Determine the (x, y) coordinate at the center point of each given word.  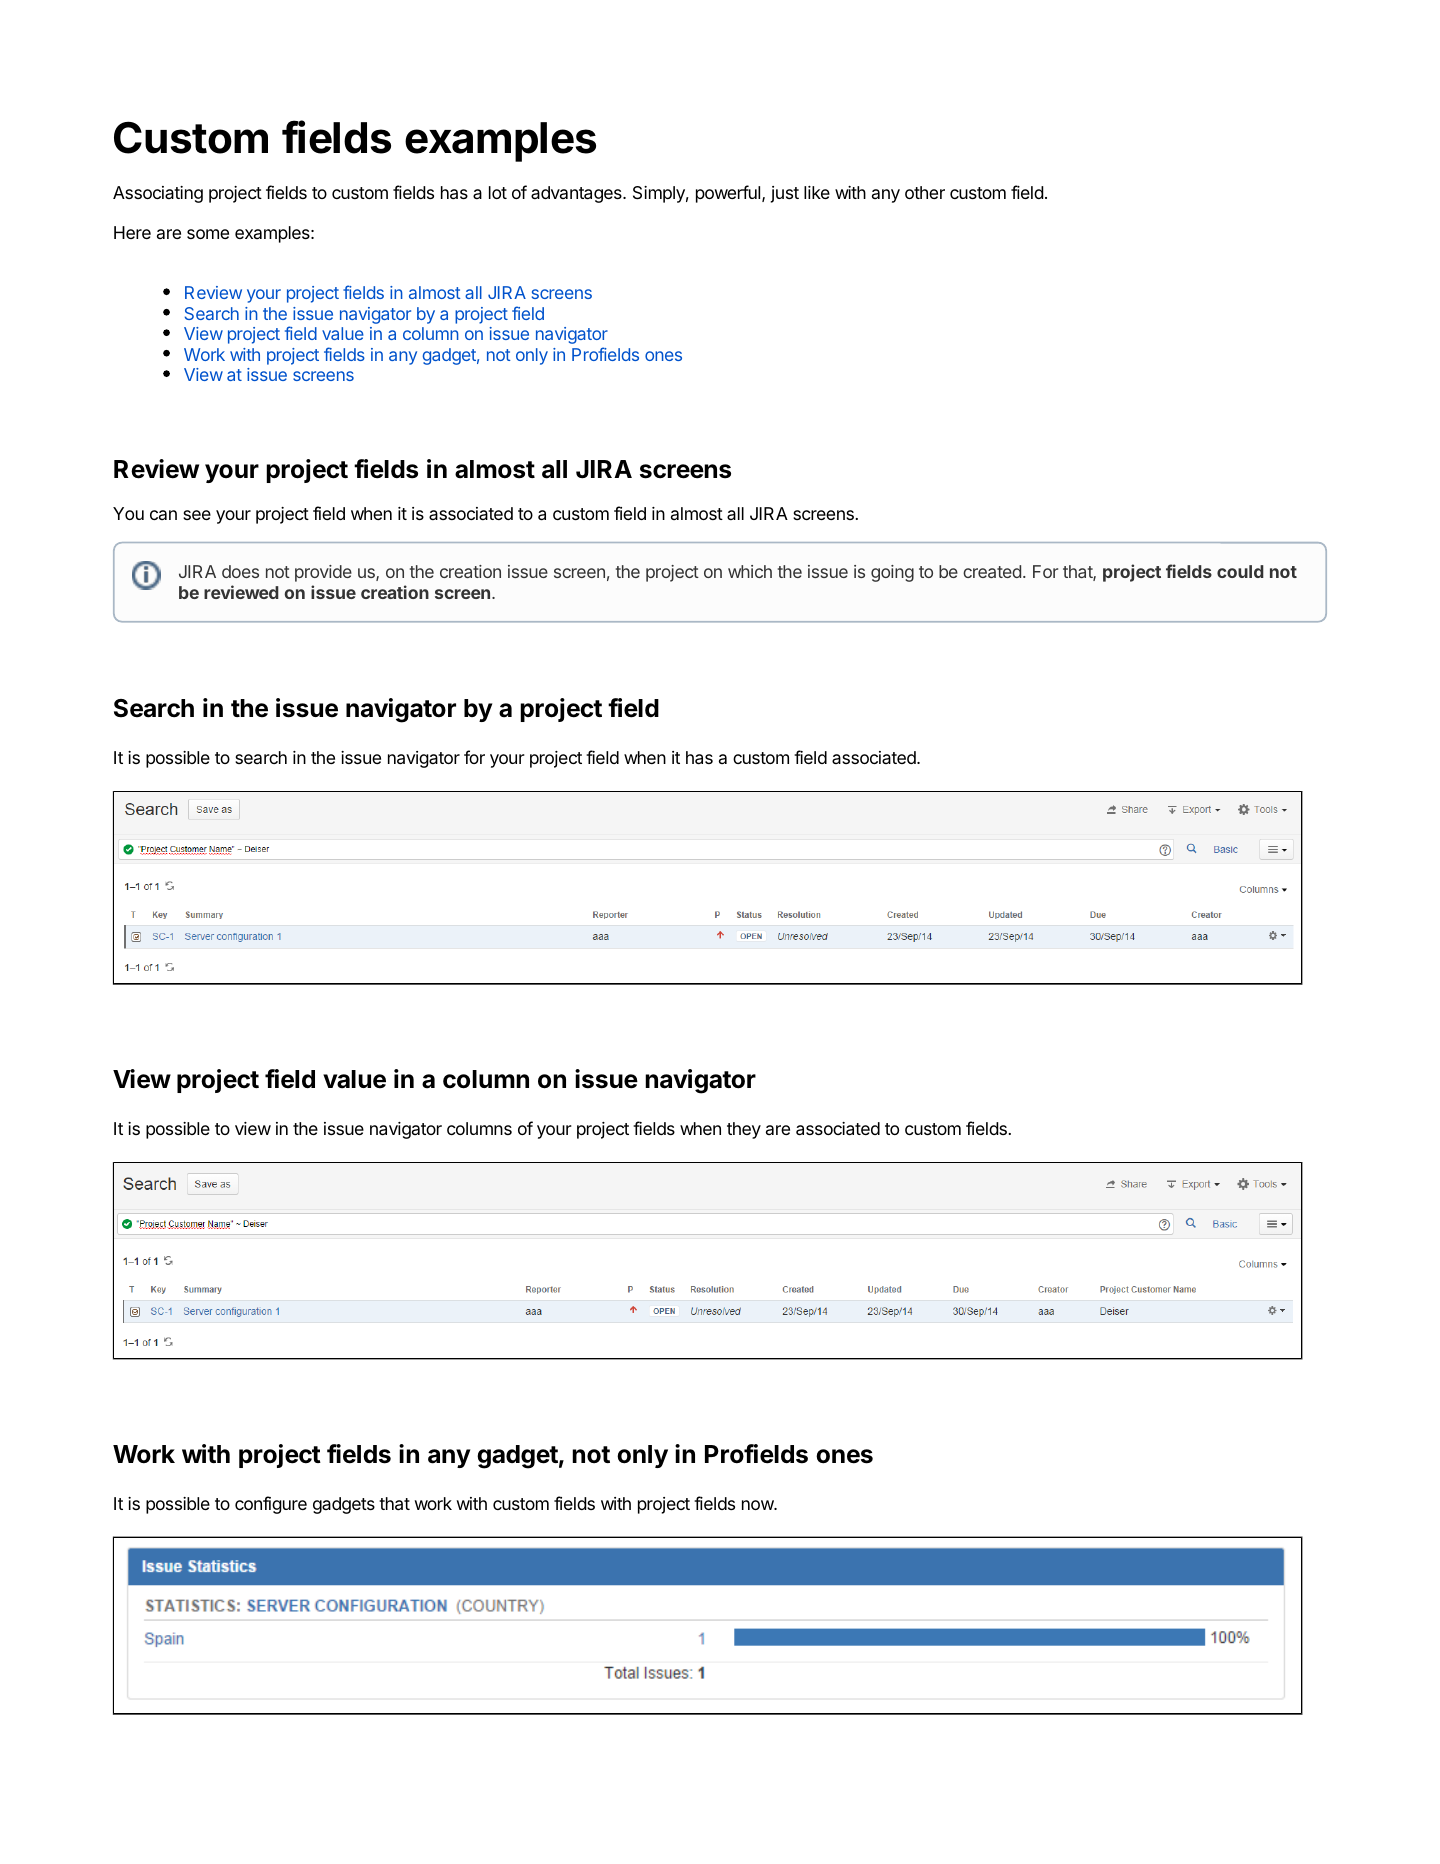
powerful (729, 194)
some (208, 234)
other (925, 192)
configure (271, 1505)
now (758, 1505)
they (744, 1130)
